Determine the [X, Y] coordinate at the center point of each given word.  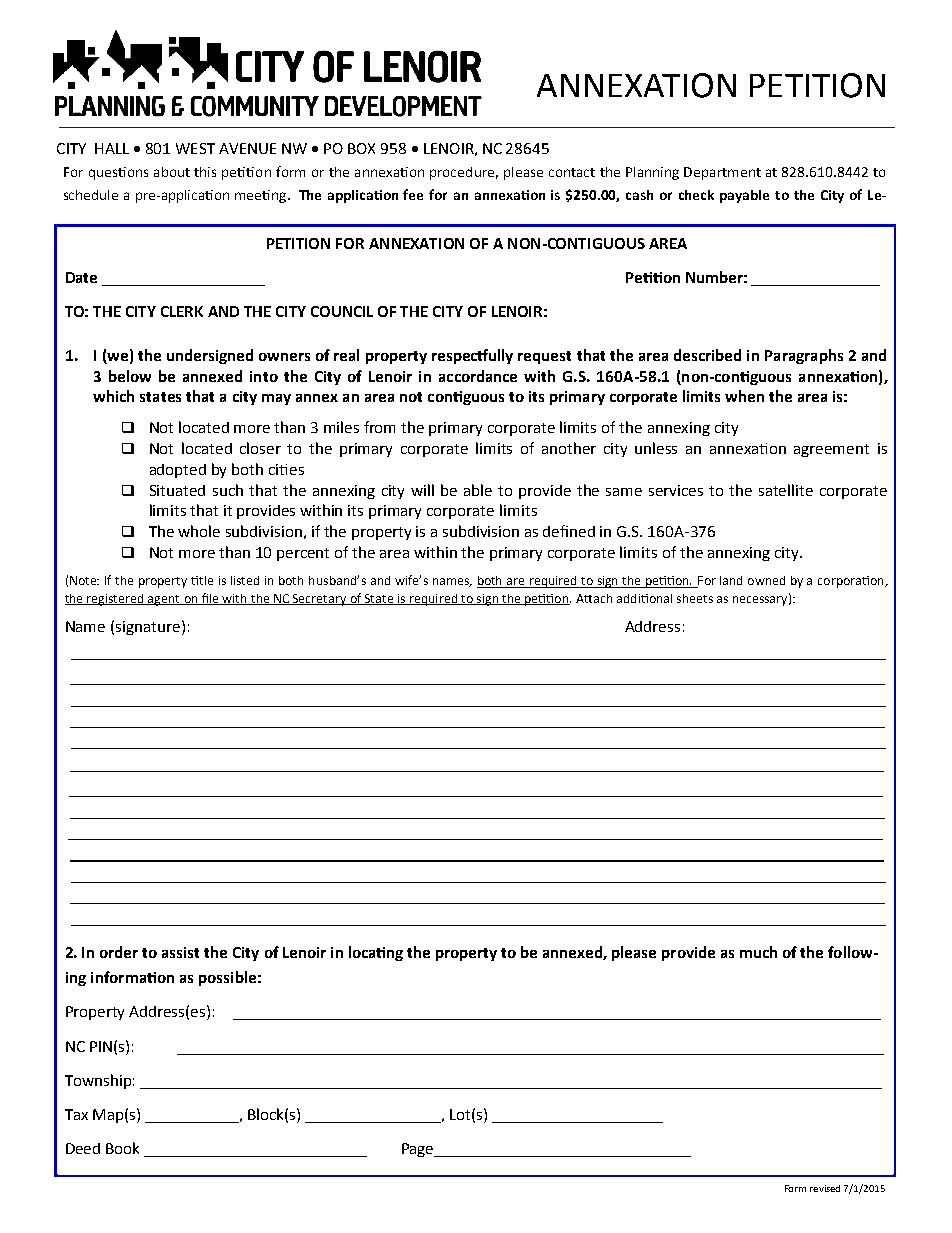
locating [376, 953]
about [172, 172]
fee [413, 194]
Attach [594, 598]
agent [164, 600]
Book [122, 1148]
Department [722, 173]
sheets [695, 598]
